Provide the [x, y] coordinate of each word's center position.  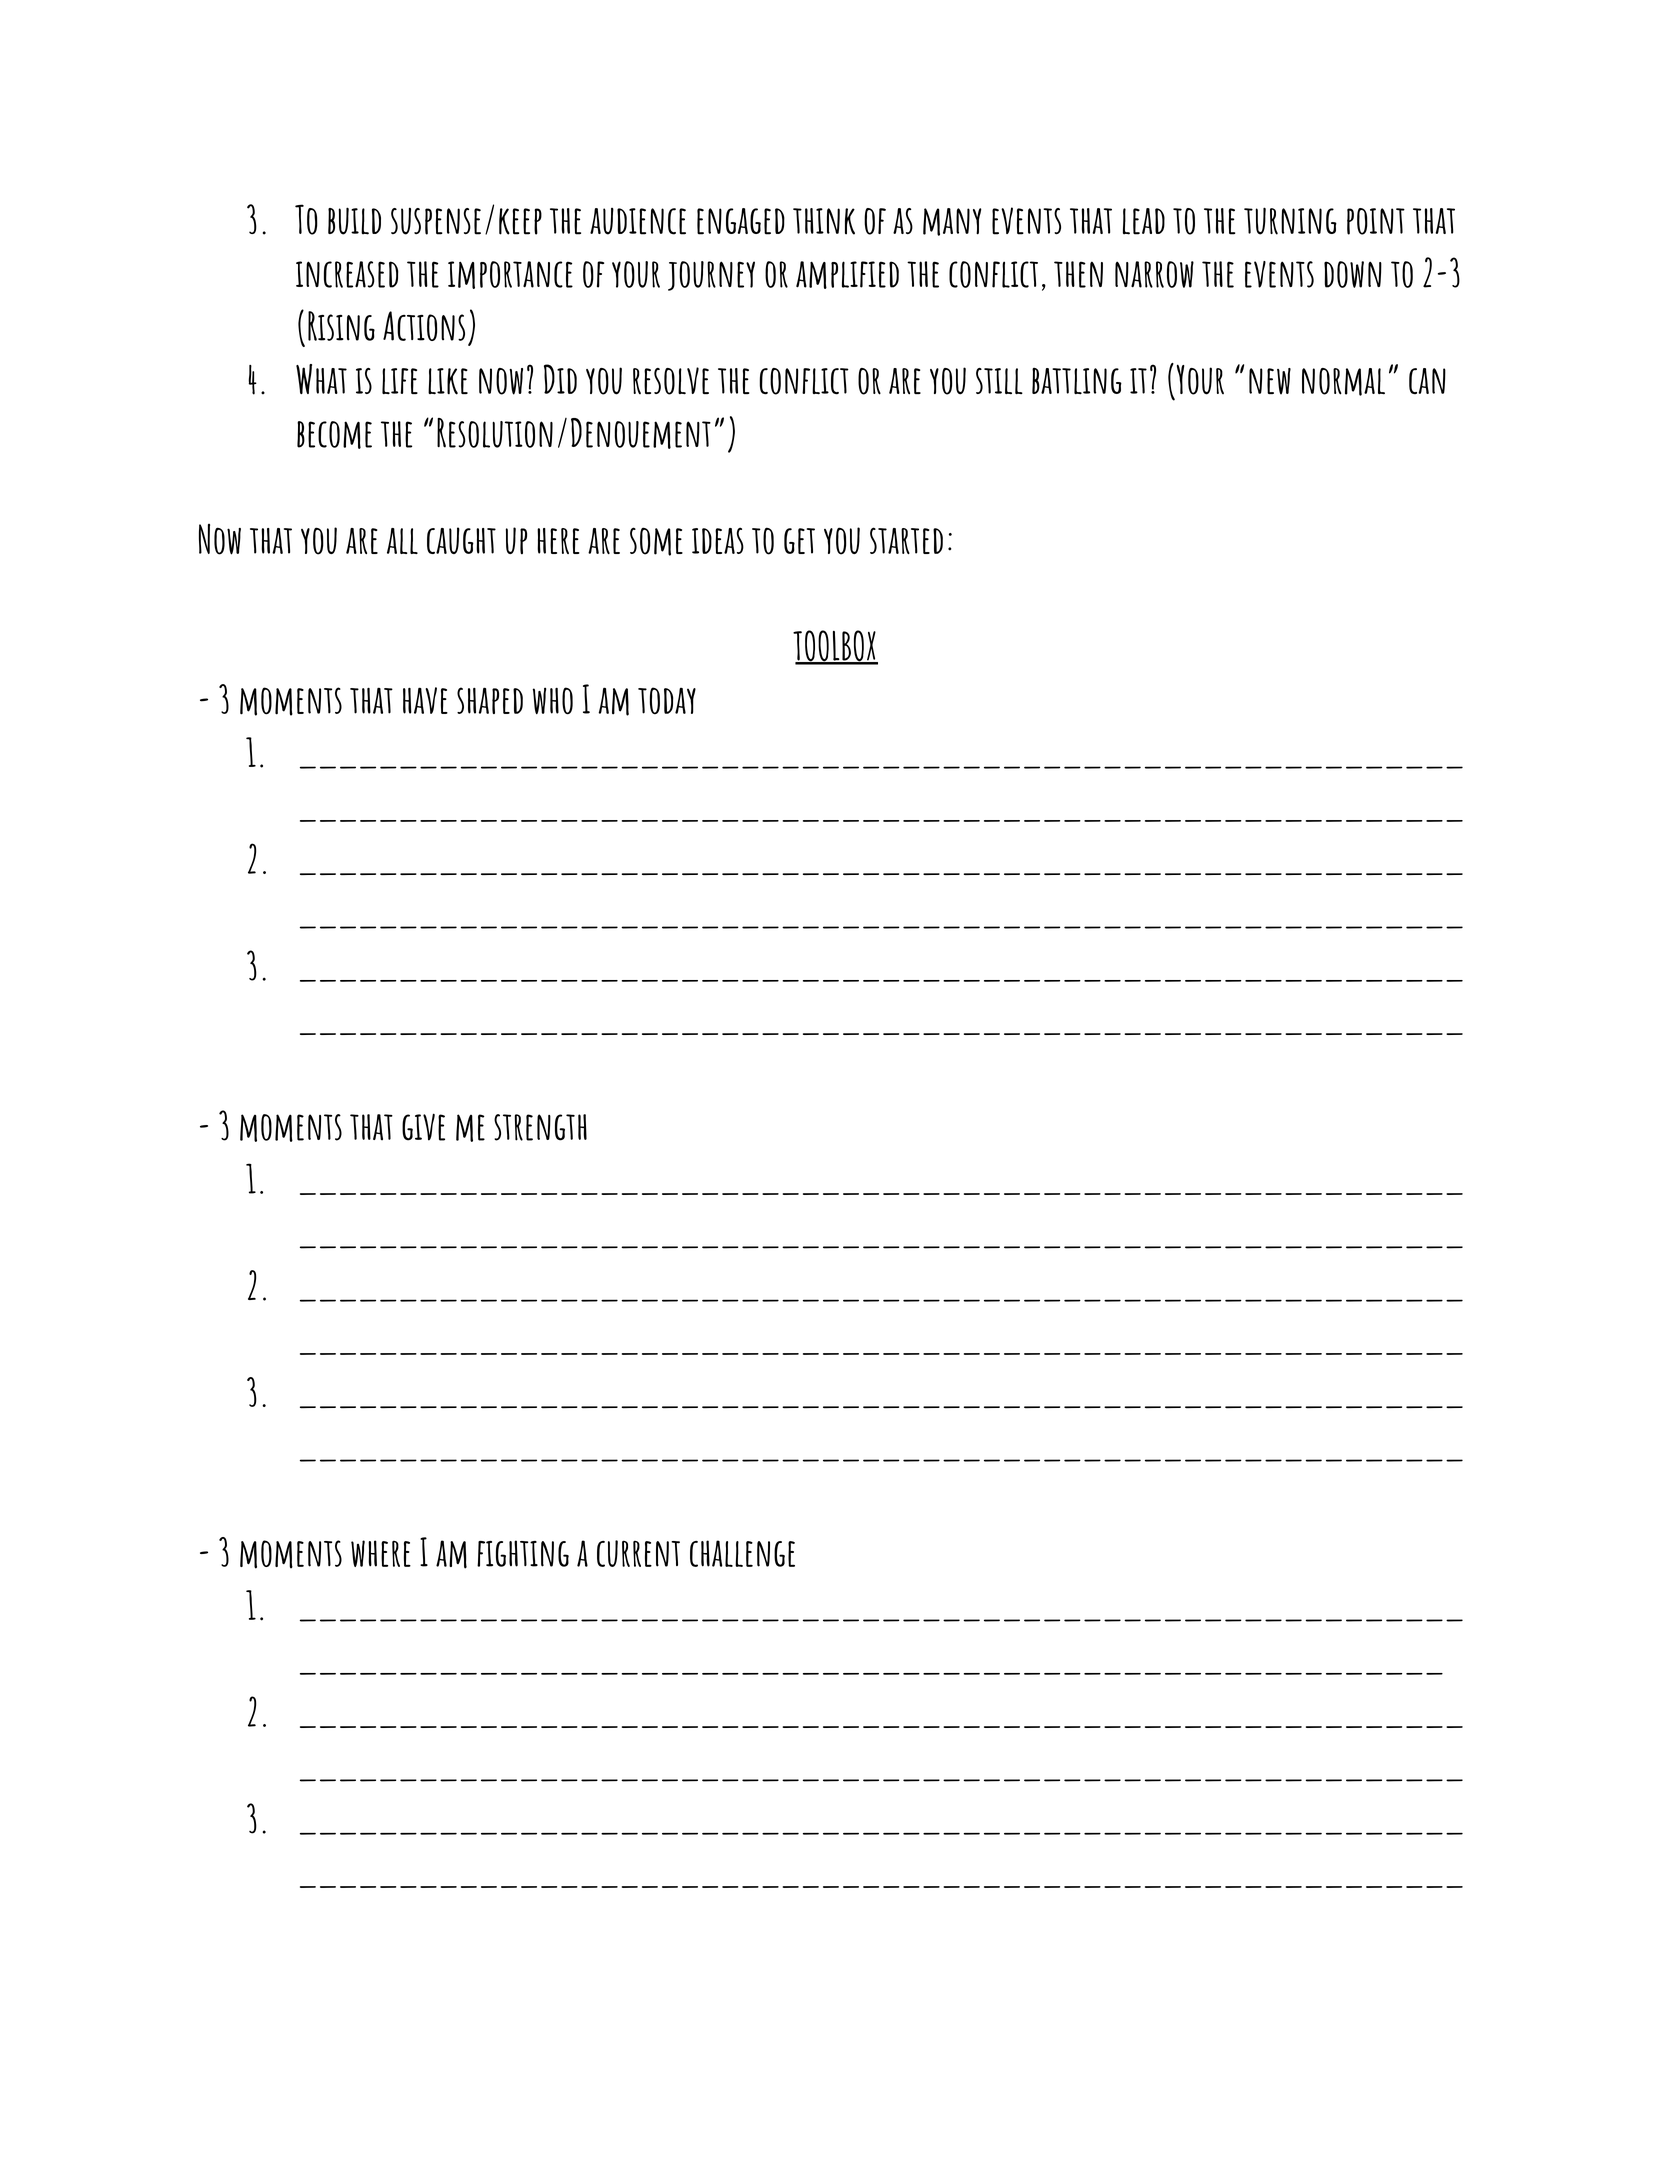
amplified [847, 275]
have [425, 700]
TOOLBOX [835, 647]
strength [540, 1127]
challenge [742, 1553]
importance [510, 275]
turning [1290, 221]
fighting [523, 1553]
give [423, 1127]
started [906, 540]
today [667, 700]
